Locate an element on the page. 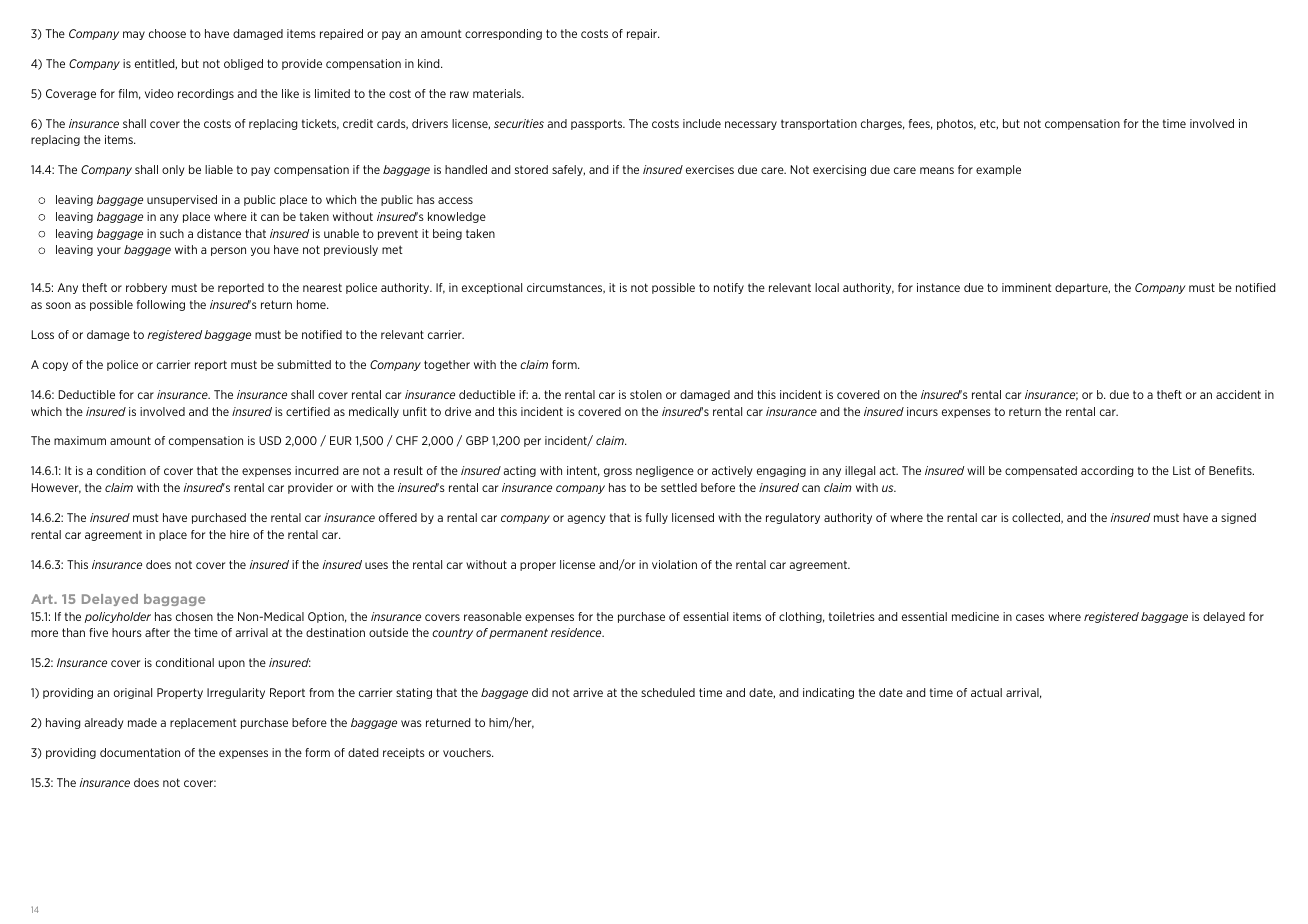 The width and height of the page is (1308, 924). notify is located at coordinates (729, 288).
